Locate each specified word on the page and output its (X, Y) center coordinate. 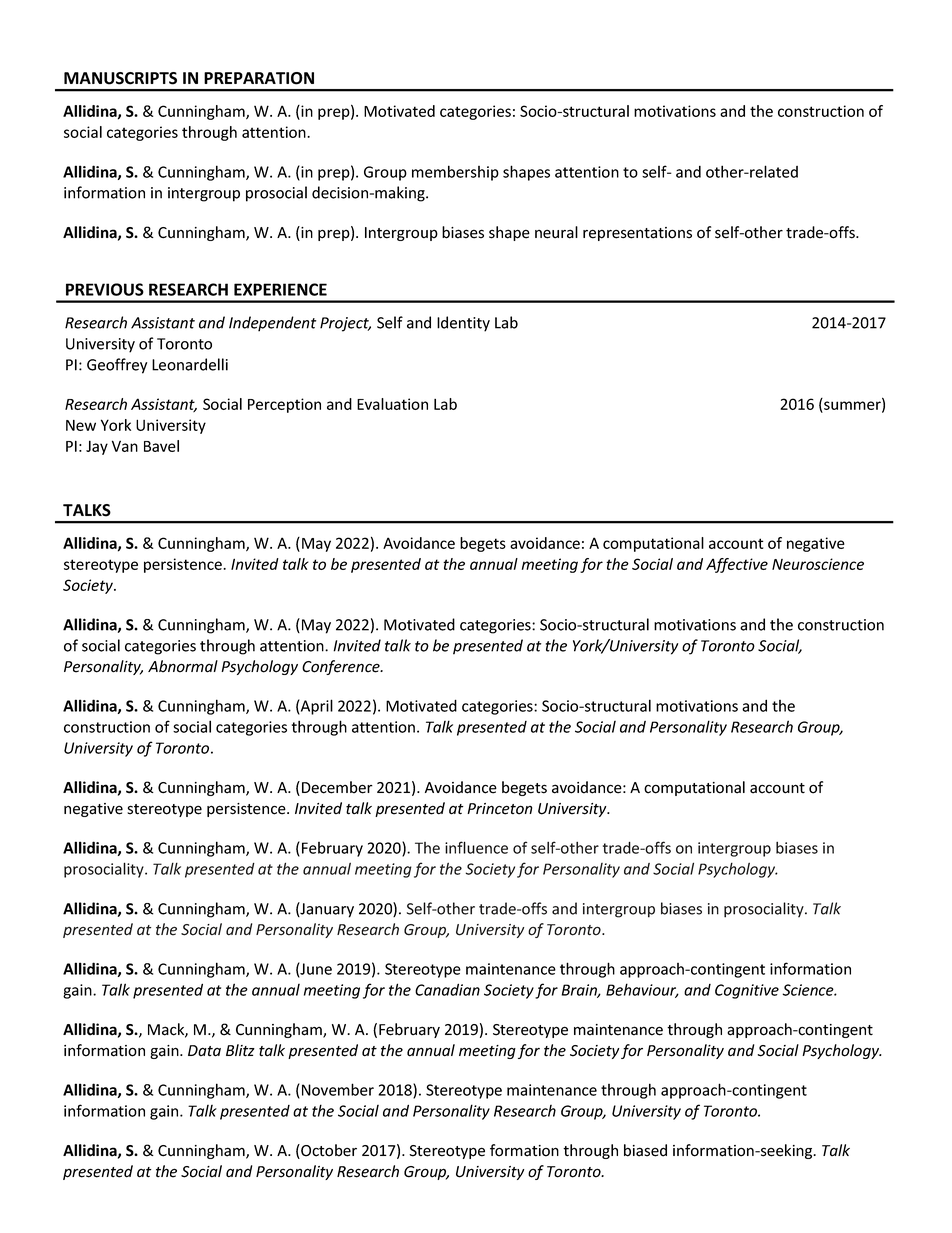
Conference (342, 667)
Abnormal (183, 666)
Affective (737, 565)
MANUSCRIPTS (120, 78)
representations (637, 234)
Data (204, 1051)
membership (455, 173)
